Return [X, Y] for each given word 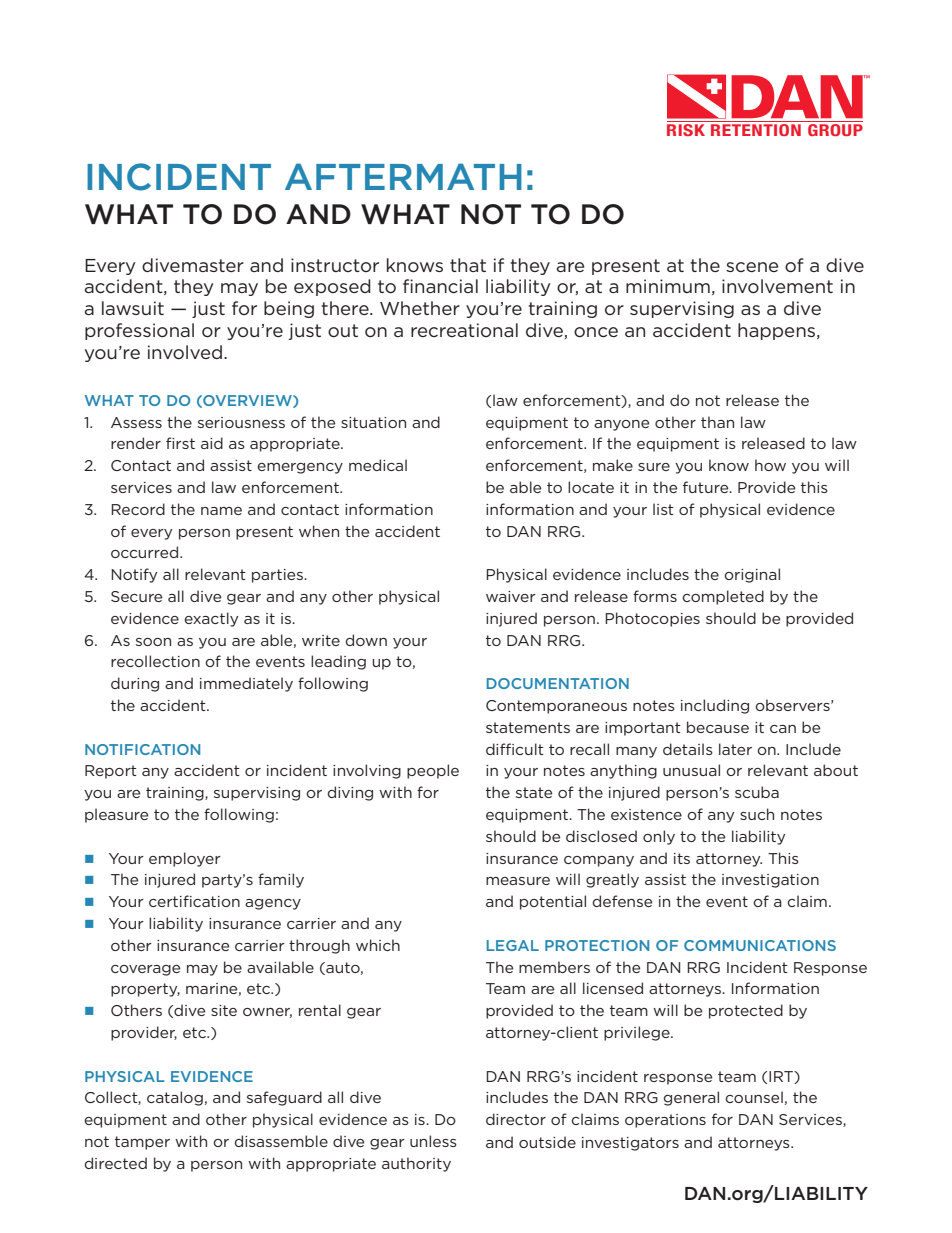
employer [185, 859]
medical [378, 465]
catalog [175, 1098]
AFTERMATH [403, 176]
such [757, 814]
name [221, 511]
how [770, 465]
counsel [754, 1097]
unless [433, 1141]
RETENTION [756, 128]
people [433, 771]
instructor [335, 265]
